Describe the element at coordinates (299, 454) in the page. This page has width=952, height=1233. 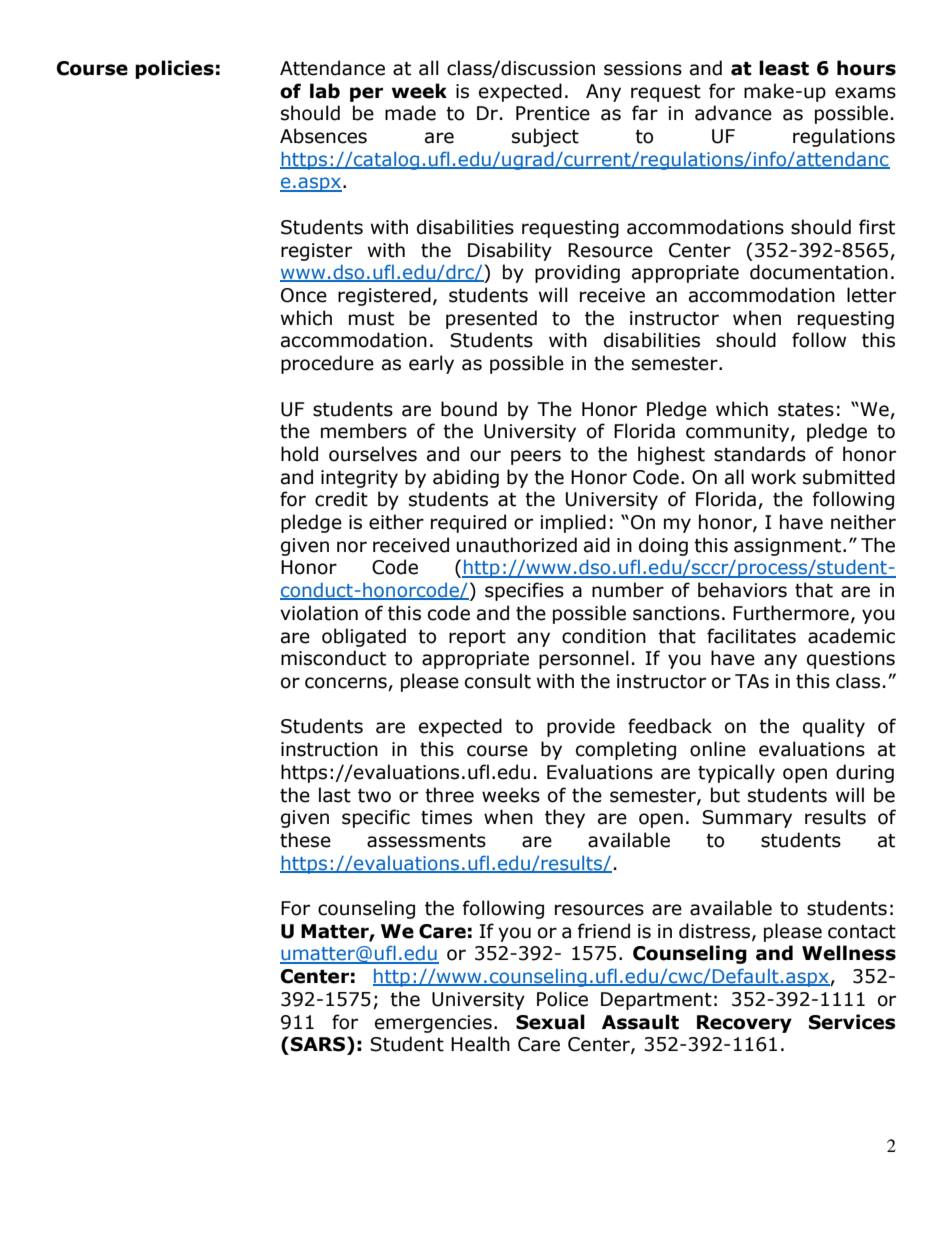
I see `hold` at that location.
